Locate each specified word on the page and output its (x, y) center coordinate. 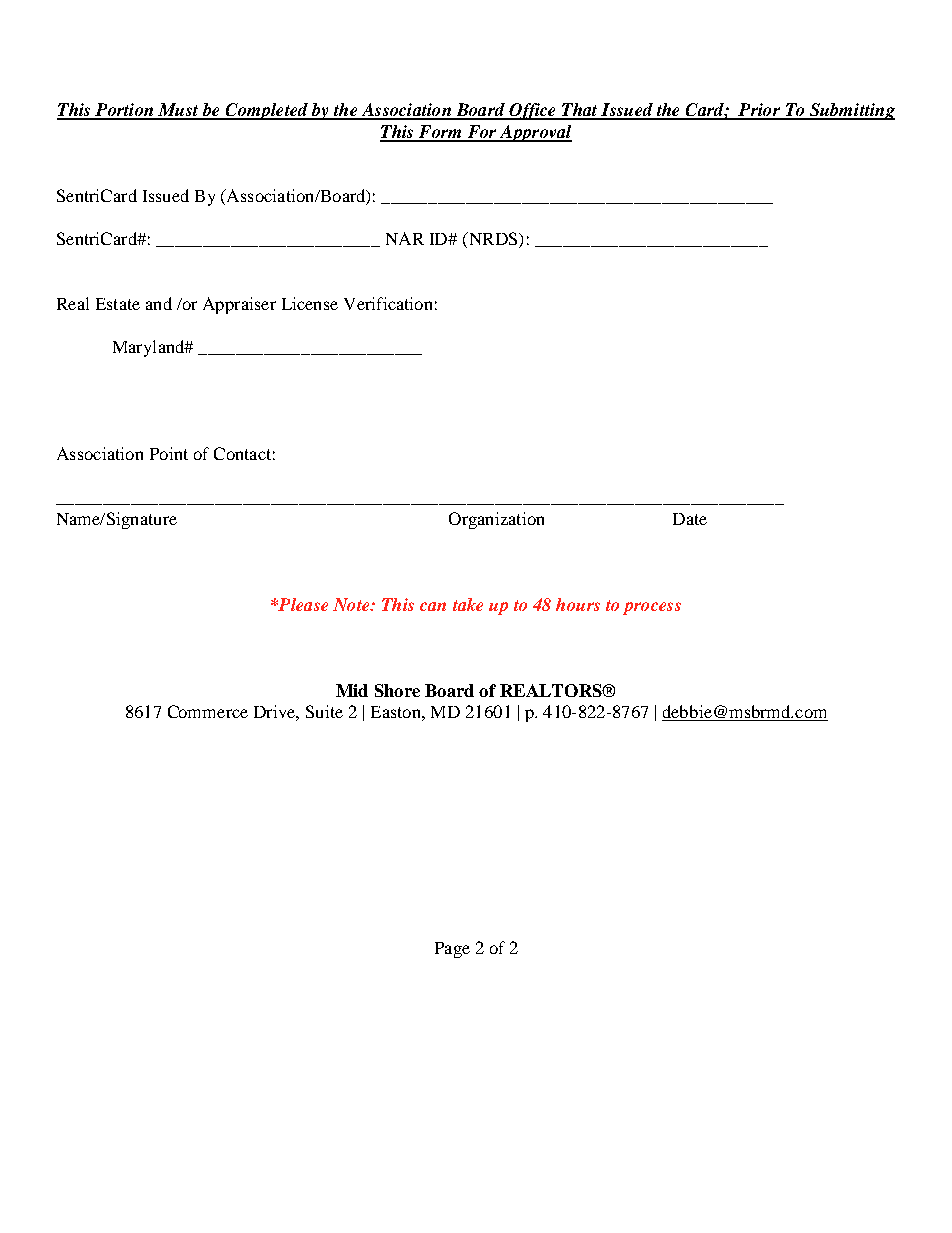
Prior (759, 111)
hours (578, 604)
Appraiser (239, 305)
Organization (496, 520)
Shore (397, 690)
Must (178, 111)
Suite (324, 711)
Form (440, 133)
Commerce (208, 711)
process (652, 608)
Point (169, 453)
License (310, 303)
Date (690, 519)
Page (452, 950)
